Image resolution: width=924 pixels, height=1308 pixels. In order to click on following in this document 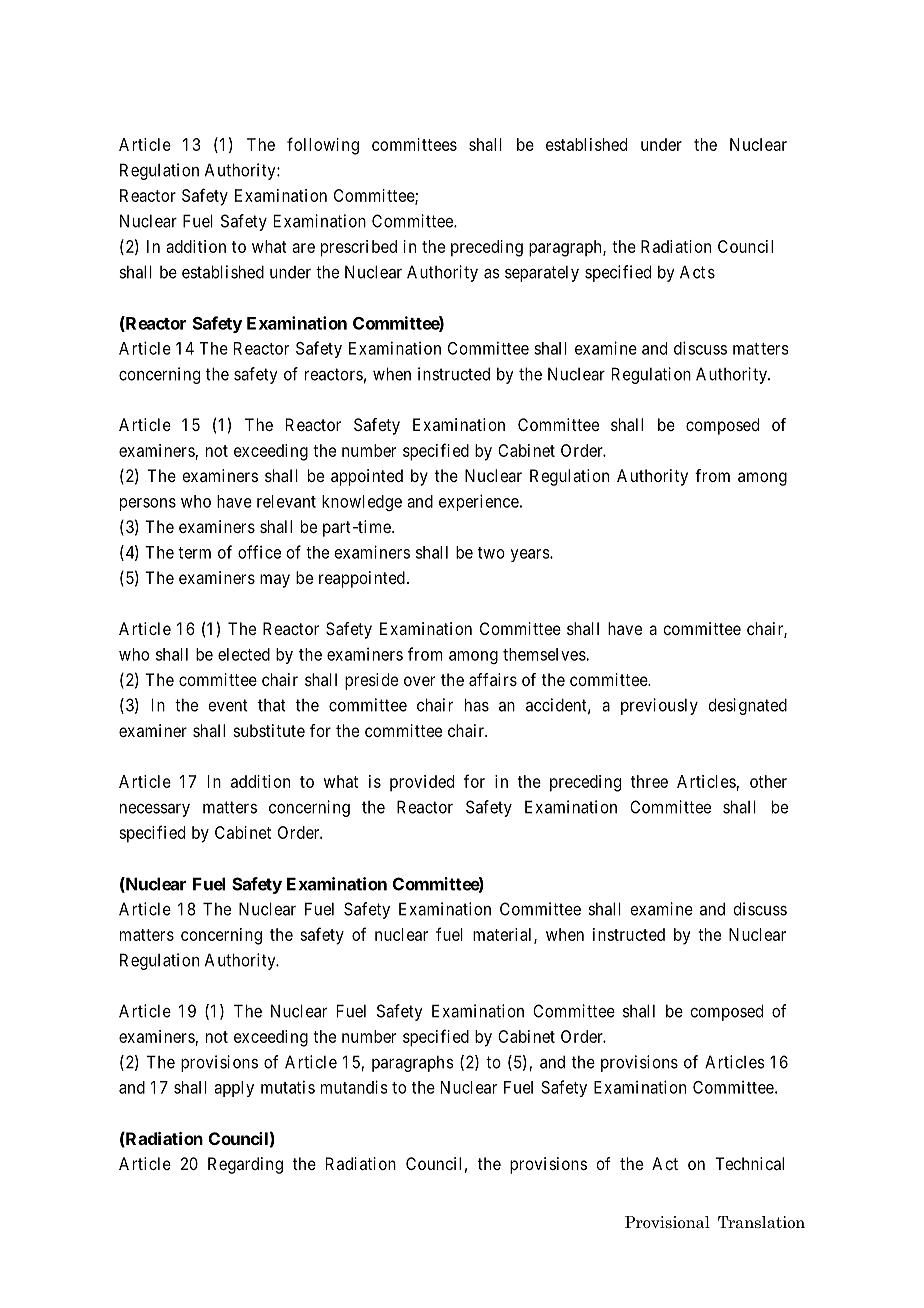, I will do `click(323, 146)`.
